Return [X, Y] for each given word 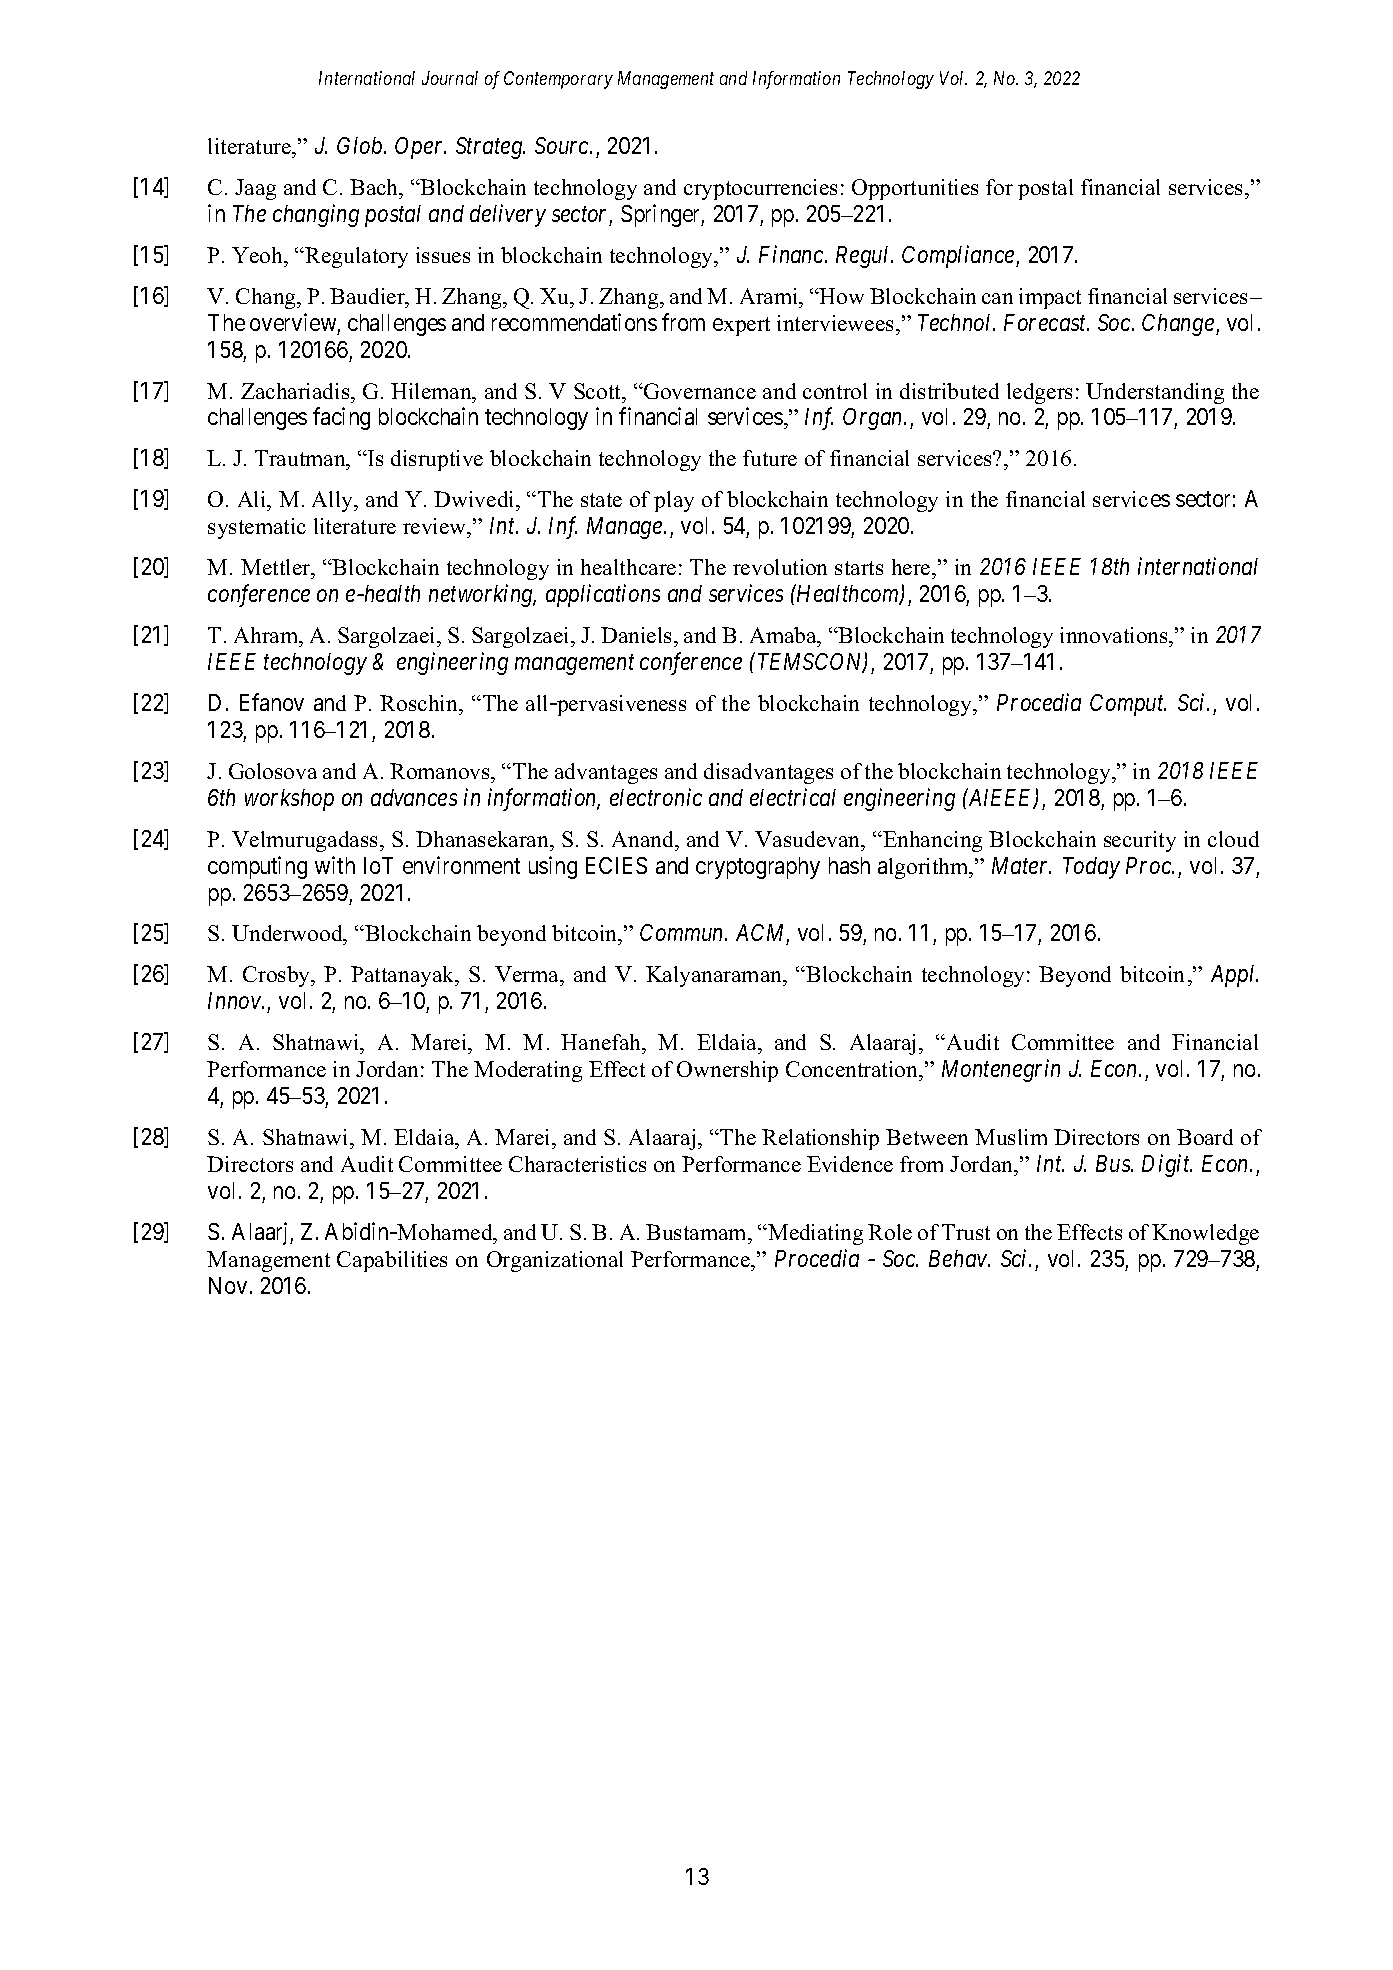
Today [1091, 868]
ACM [762, 934]
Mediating [814, 1234]
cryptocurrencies [760, 189]
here [912, 569]
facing [341, 418]
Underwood [288, 935]
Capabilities [392, 1261]
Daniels [638, 635]
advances [414, 797]
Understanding [1155, 393]
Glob [361, 145]
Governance [699, 391]
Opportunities [915, 189]
